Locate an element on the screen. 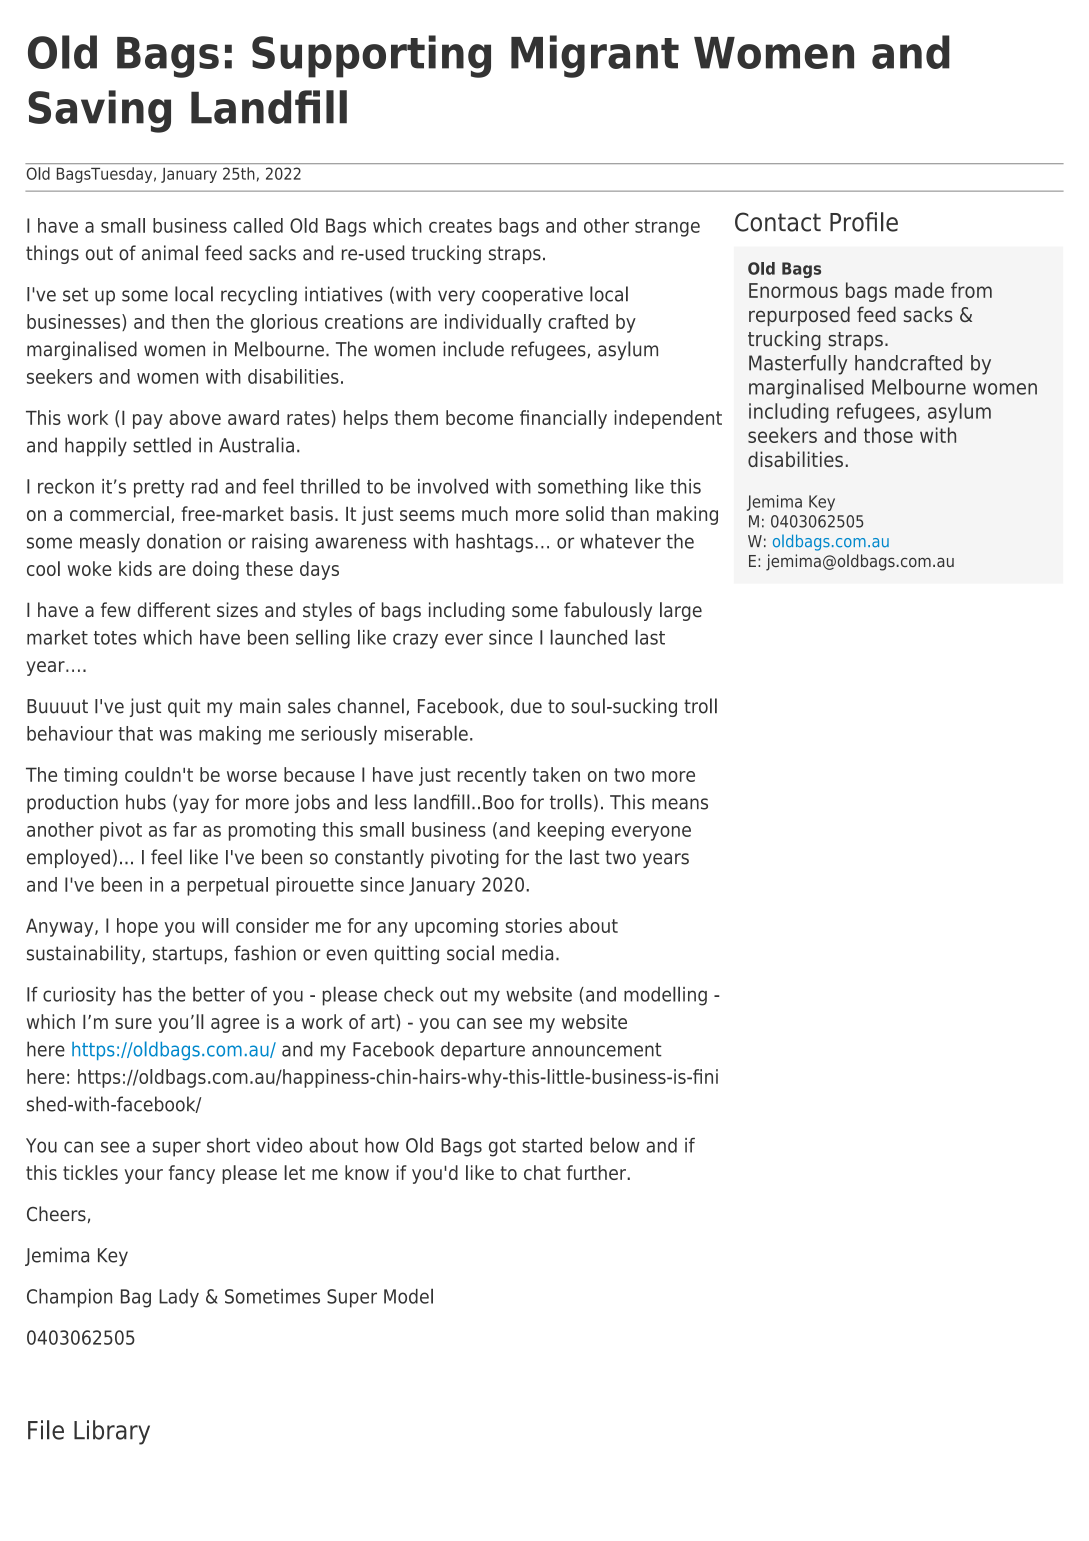  Migrant is located at coordinates (595, 56).
